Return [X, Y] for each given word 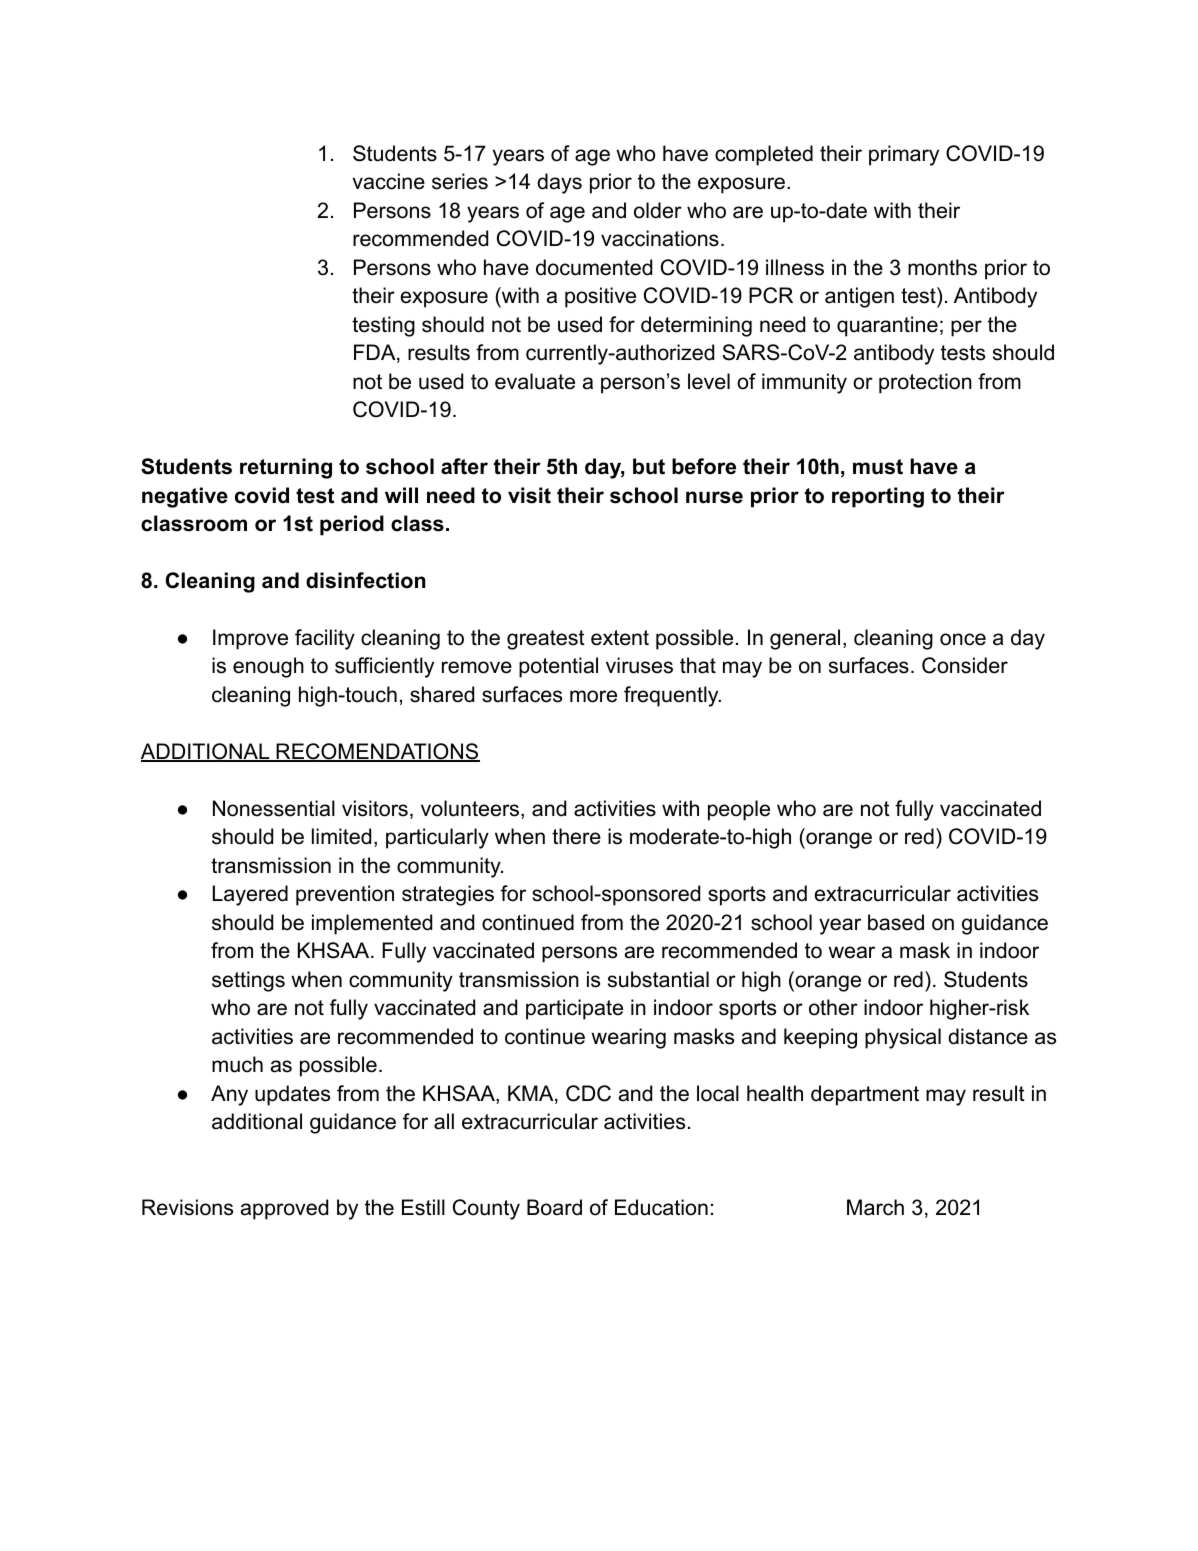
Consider [965, 665]
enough [268, 667]
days [559, 183]
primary [904, 155]
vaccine [388, 181]
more [593, 696]
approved [284, 1209]
